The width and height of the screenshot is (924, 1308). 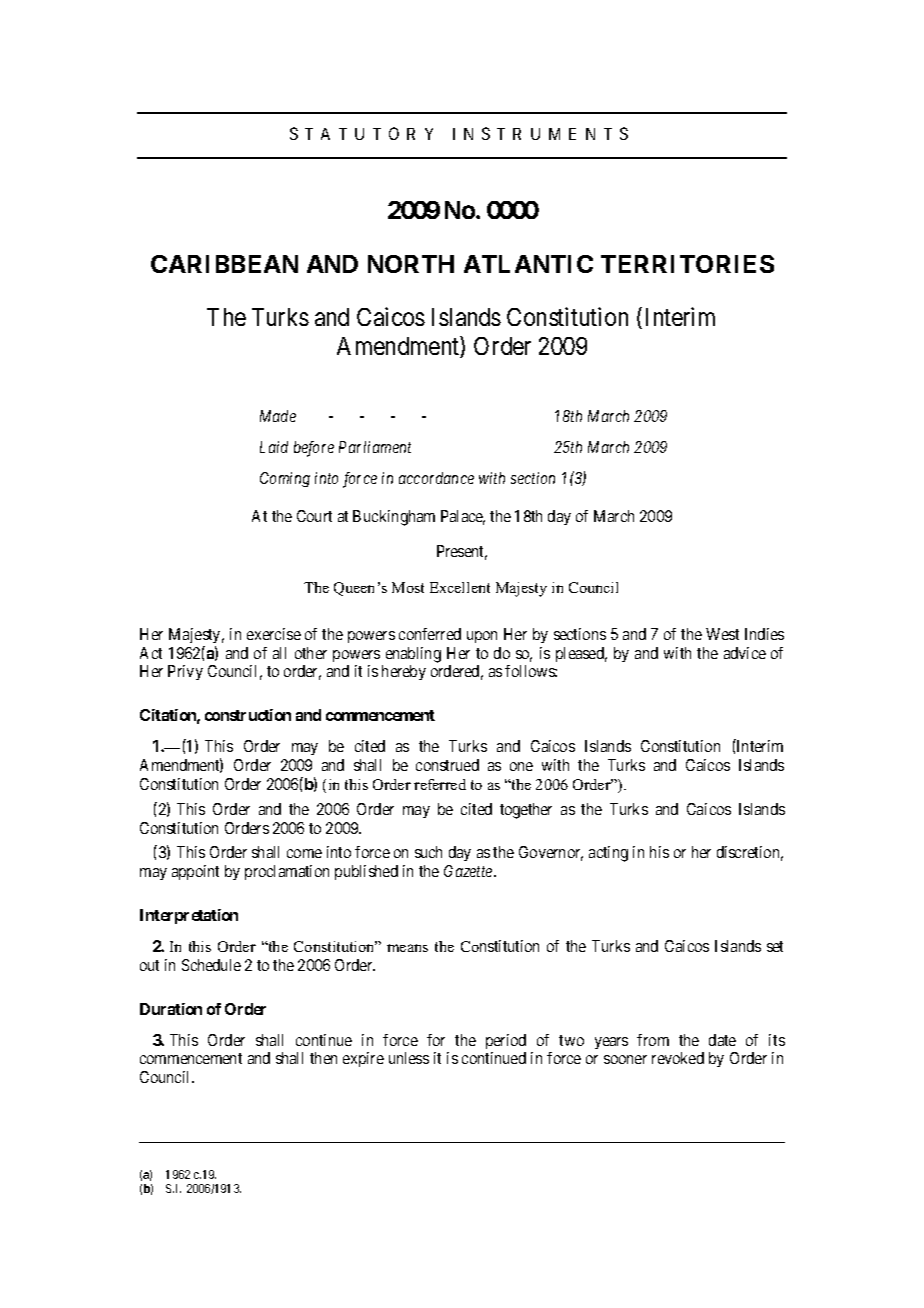 I want to click on appoint, so click(x=195, y=872).
